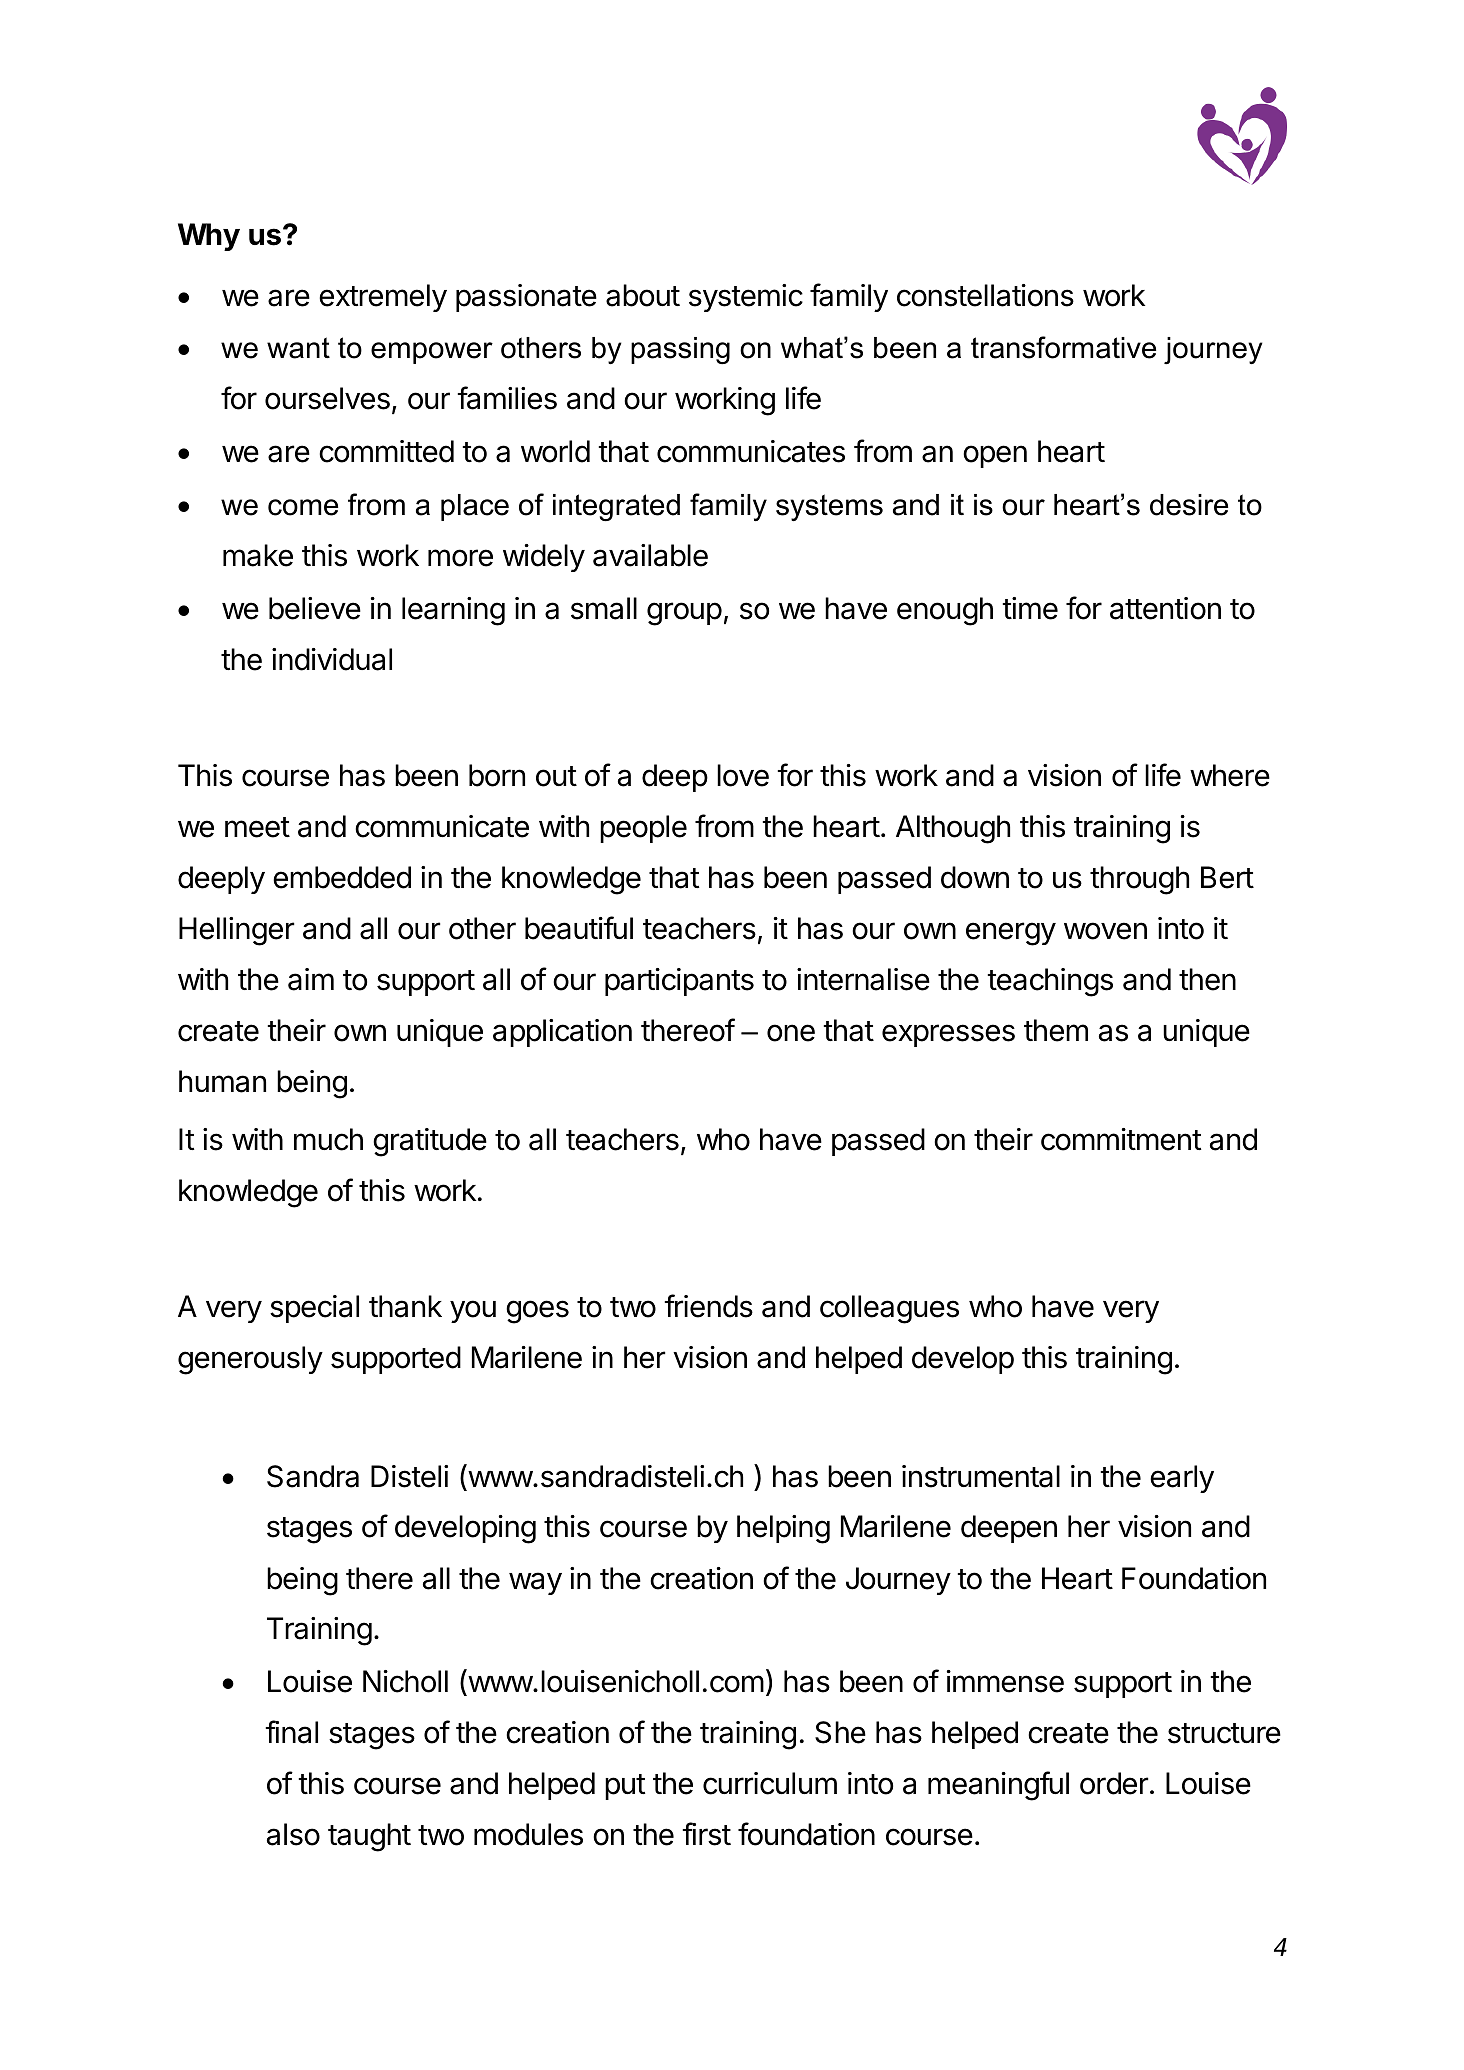 This image has width=1464, height=2070. What do you see at coordinates (314, 1309) in the image?
I see `special` at bounding box center [314, 1309].
